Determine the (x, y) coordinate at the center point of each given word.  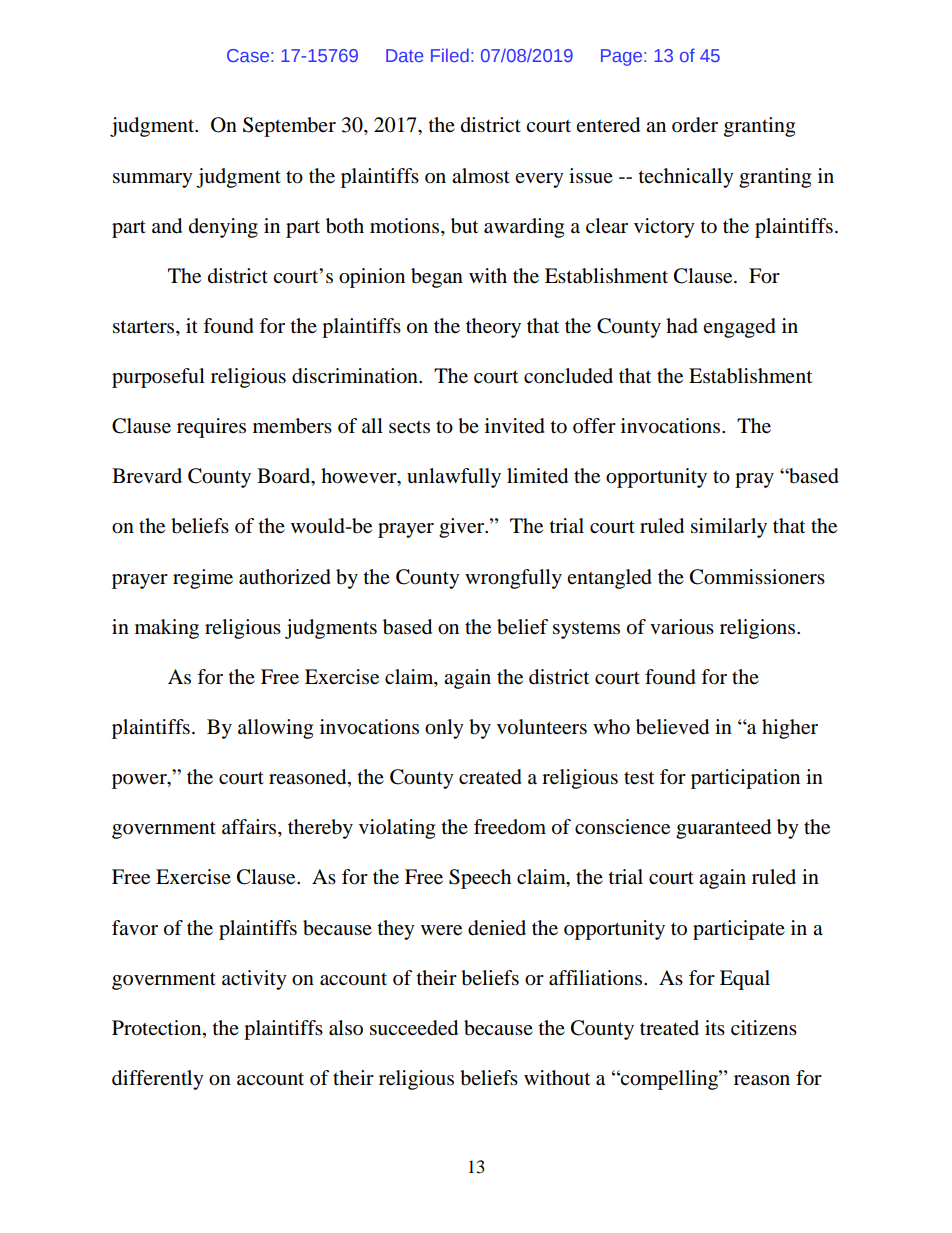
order (695, 125)
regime (203, 579)
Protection (158, 1029)
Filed (450, 55)
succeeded (414, 1028)
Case (248, 55)
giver (463, 528)
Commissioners (757, 577)
